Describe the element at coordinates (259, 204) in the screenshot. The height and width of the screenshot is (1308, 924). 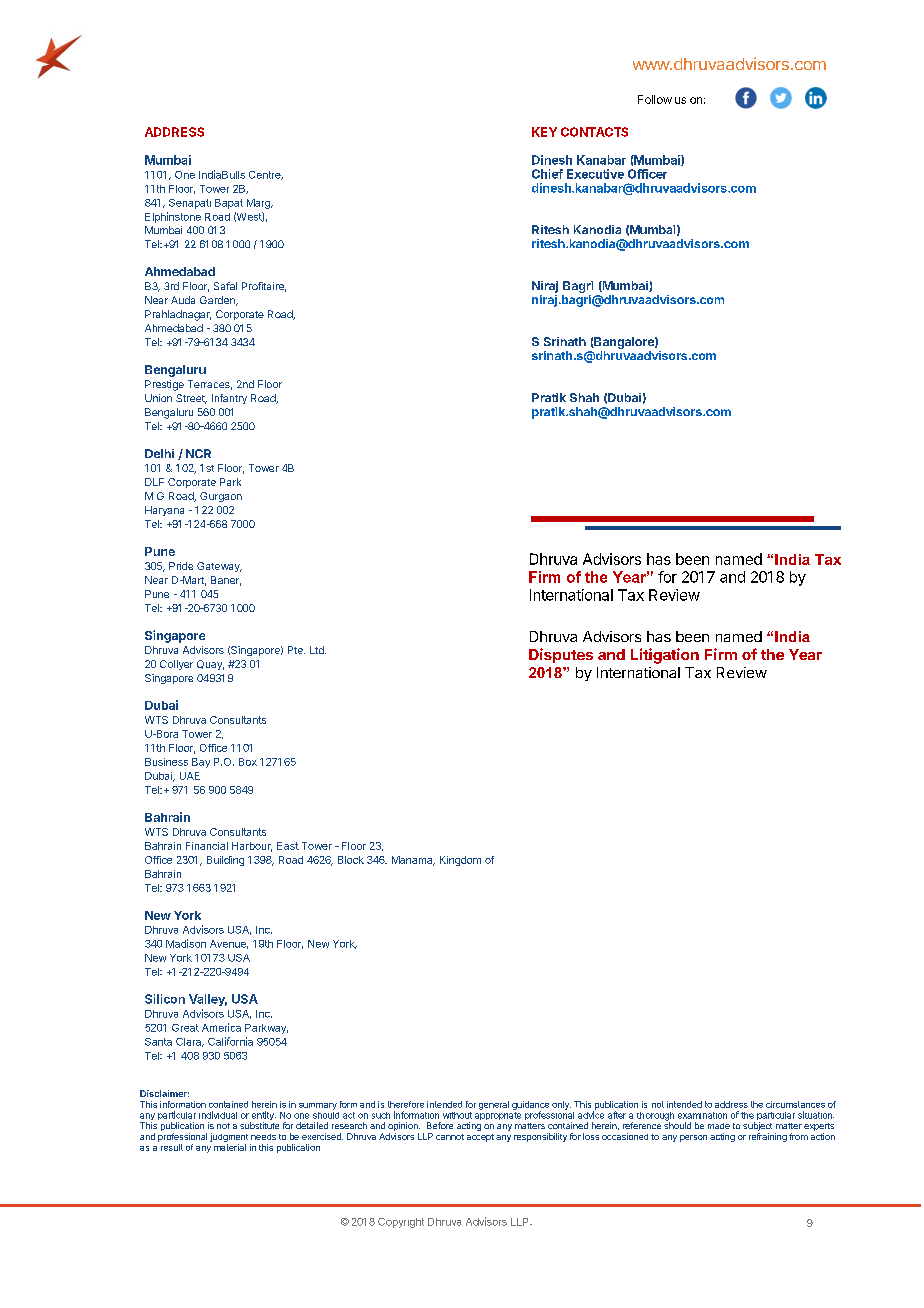
I see `Marg` at that location.
